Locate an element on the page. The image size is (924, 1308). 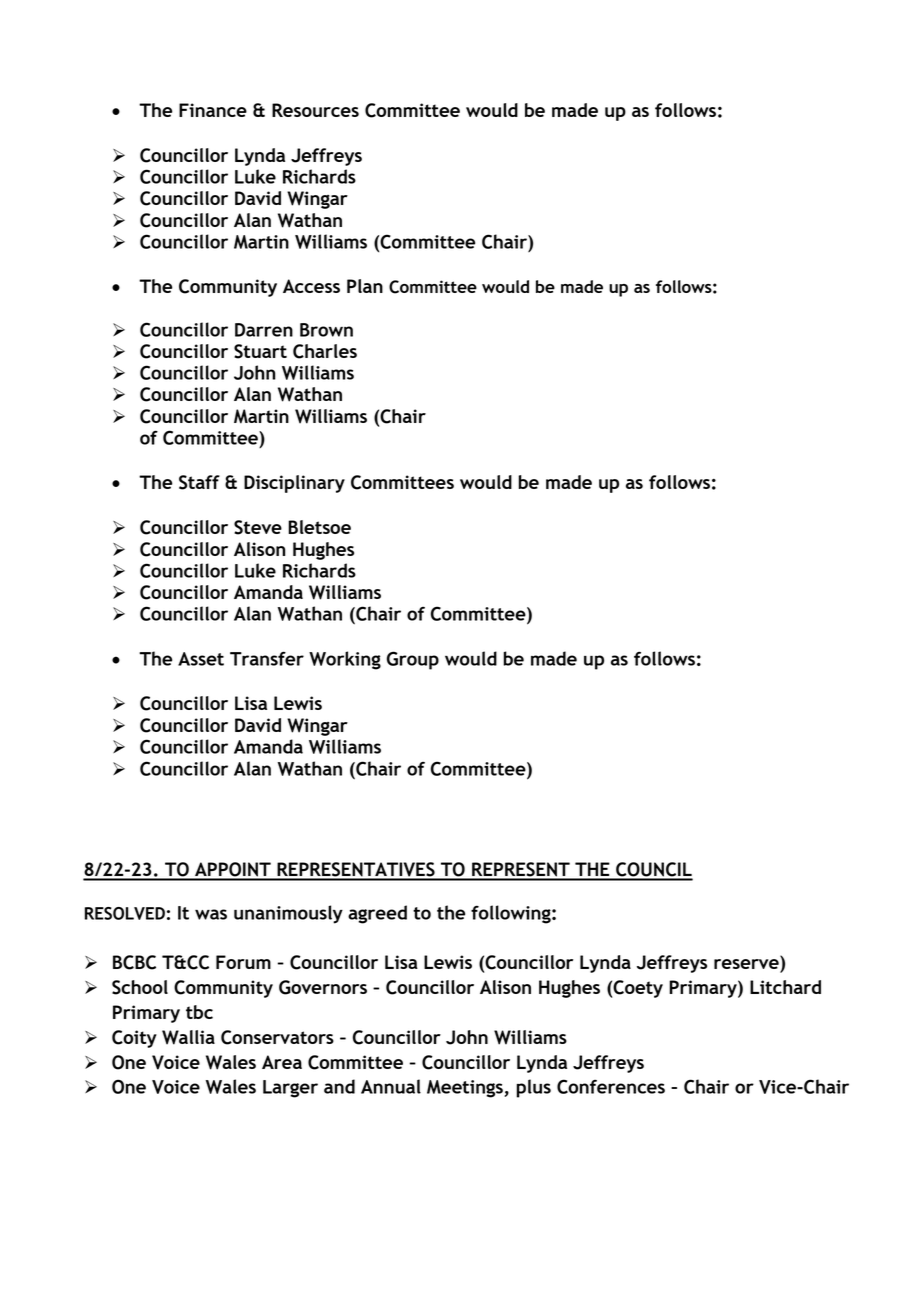
Finance is located at coordinates (213, 110).
